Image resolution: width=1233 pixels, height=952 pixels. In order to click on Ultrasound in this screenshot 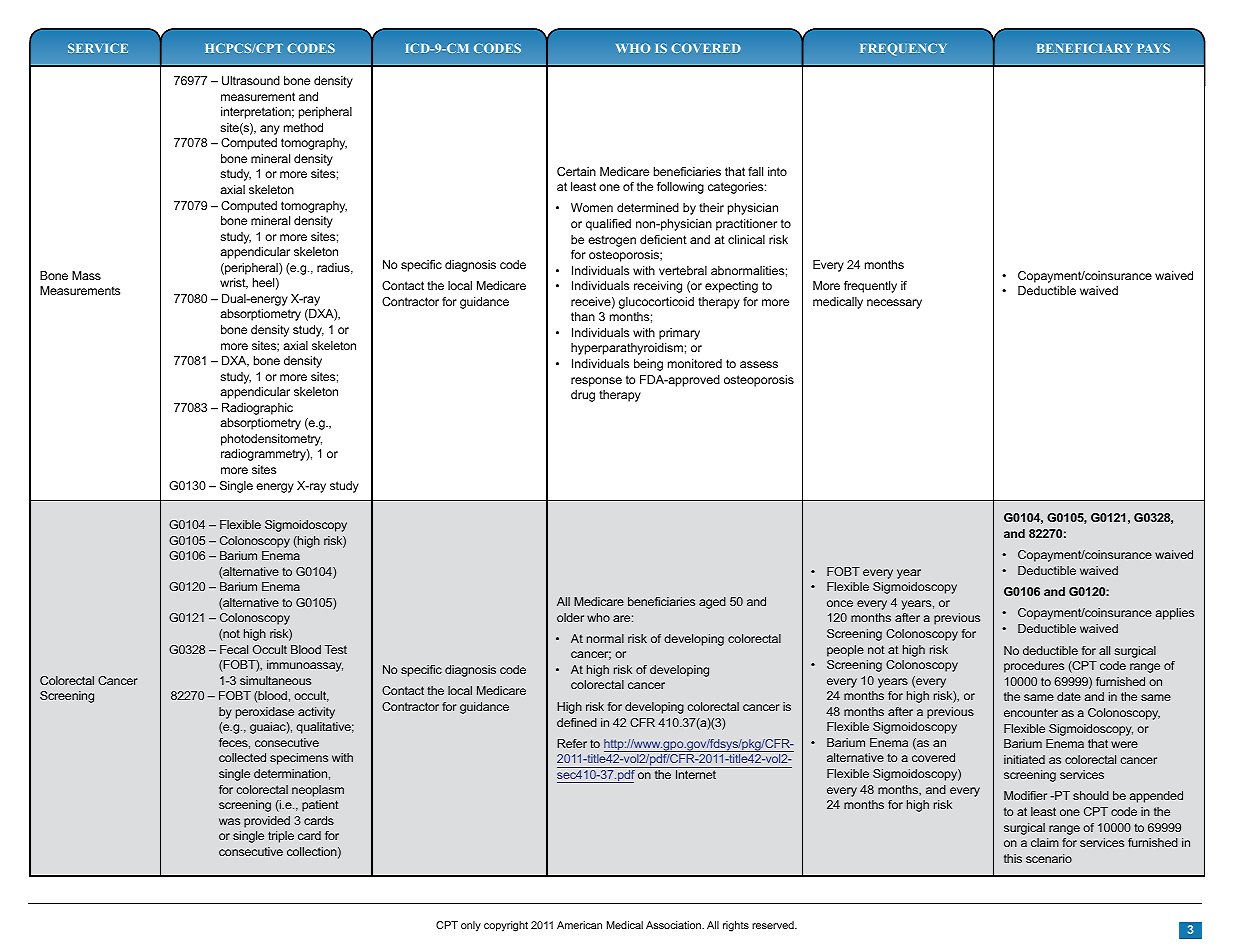, I will do `click(251, 80)`.
